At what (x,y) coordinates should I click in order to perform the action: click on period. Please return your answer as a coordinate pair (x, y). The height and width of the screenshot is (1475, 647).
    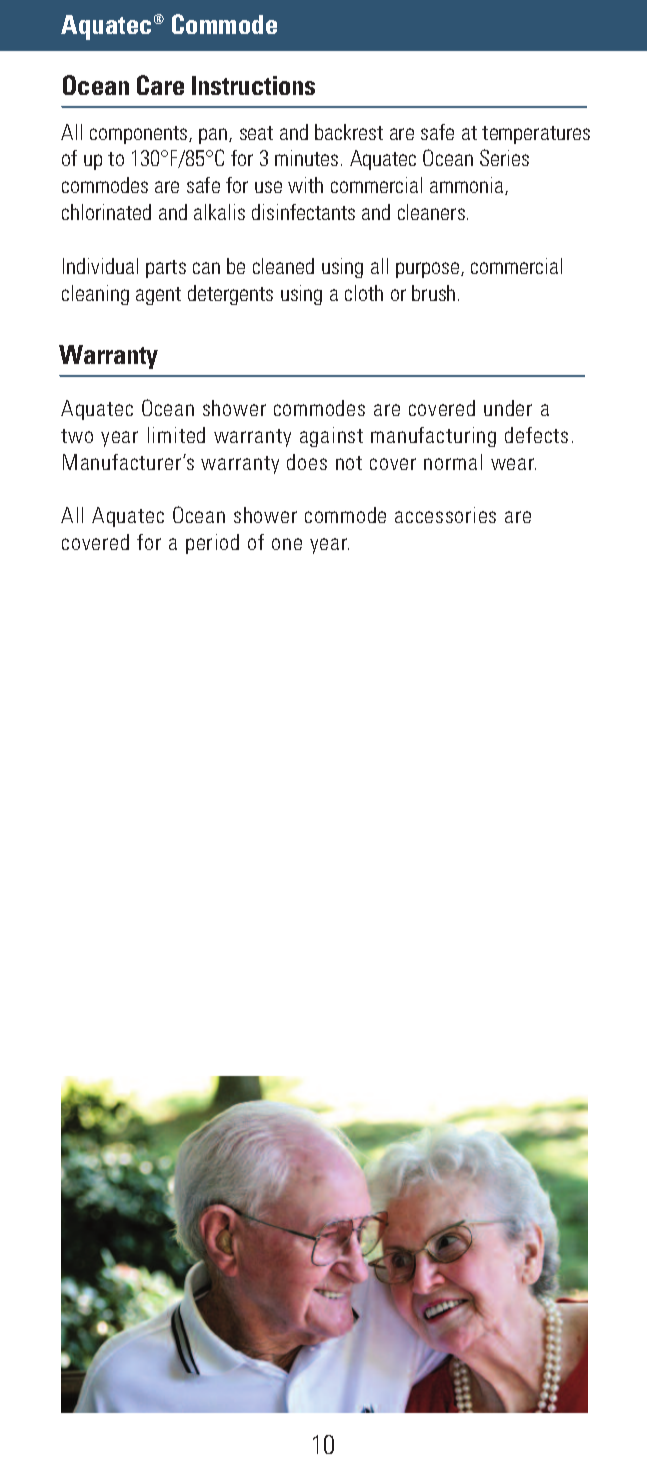
    Looking at the image, I should click on (212, 544).
